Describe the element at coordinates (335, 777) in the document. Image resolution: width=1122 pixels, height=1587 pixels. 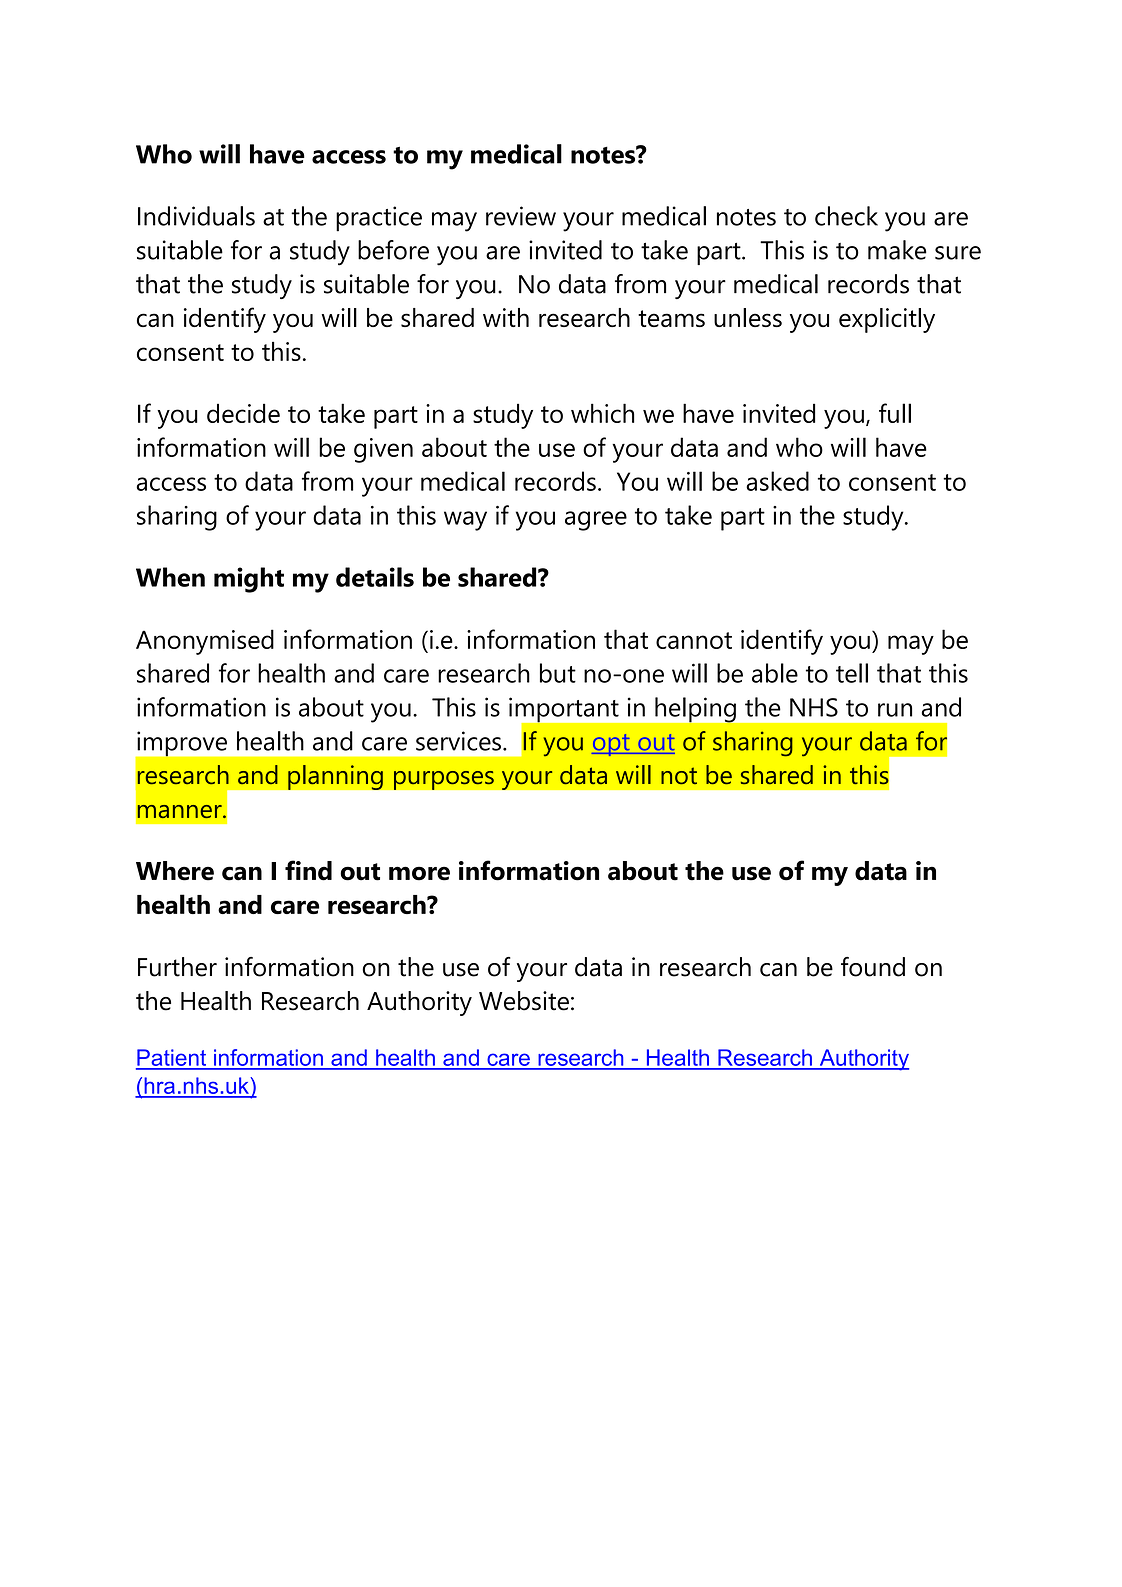
I see `planning` at that location.
